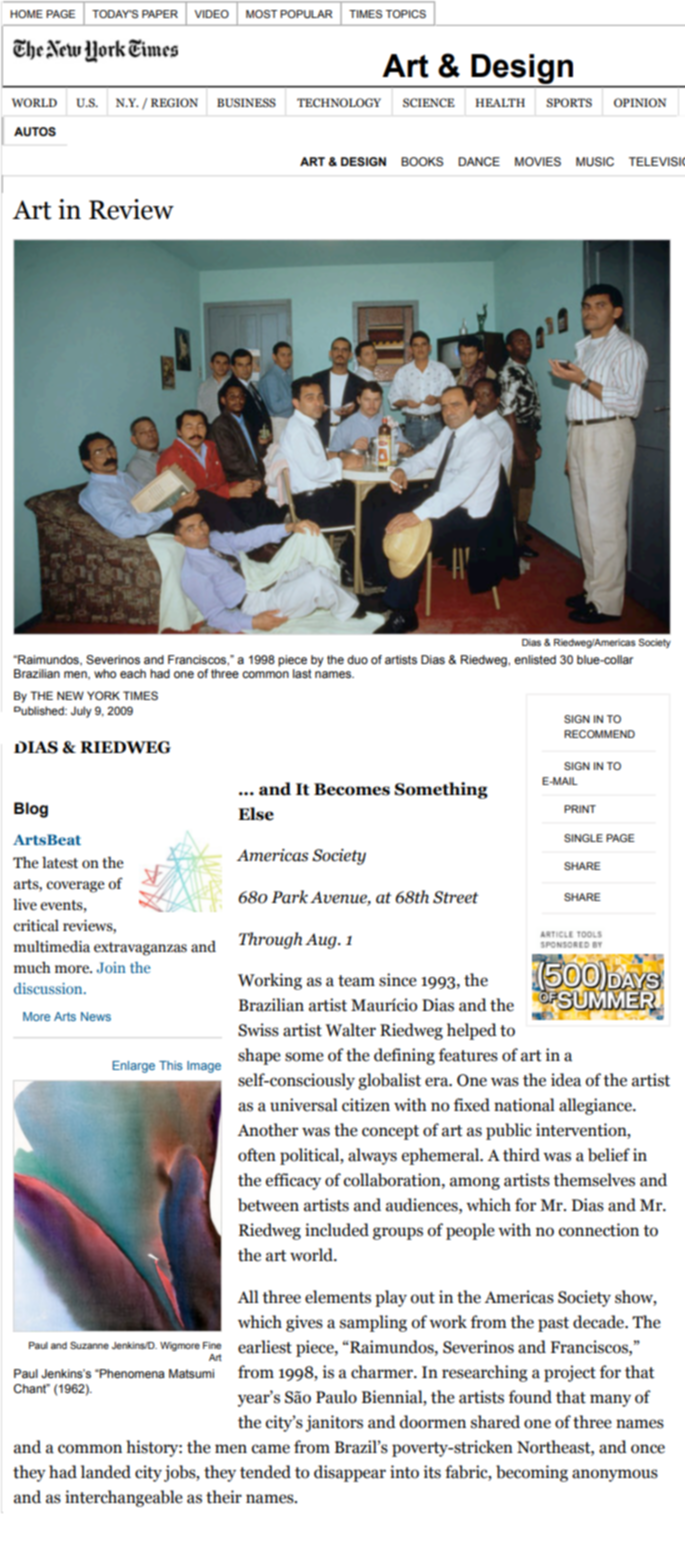  Describe the element at coordinates (352, 789) in the document. I see `Becomes` at that location.
